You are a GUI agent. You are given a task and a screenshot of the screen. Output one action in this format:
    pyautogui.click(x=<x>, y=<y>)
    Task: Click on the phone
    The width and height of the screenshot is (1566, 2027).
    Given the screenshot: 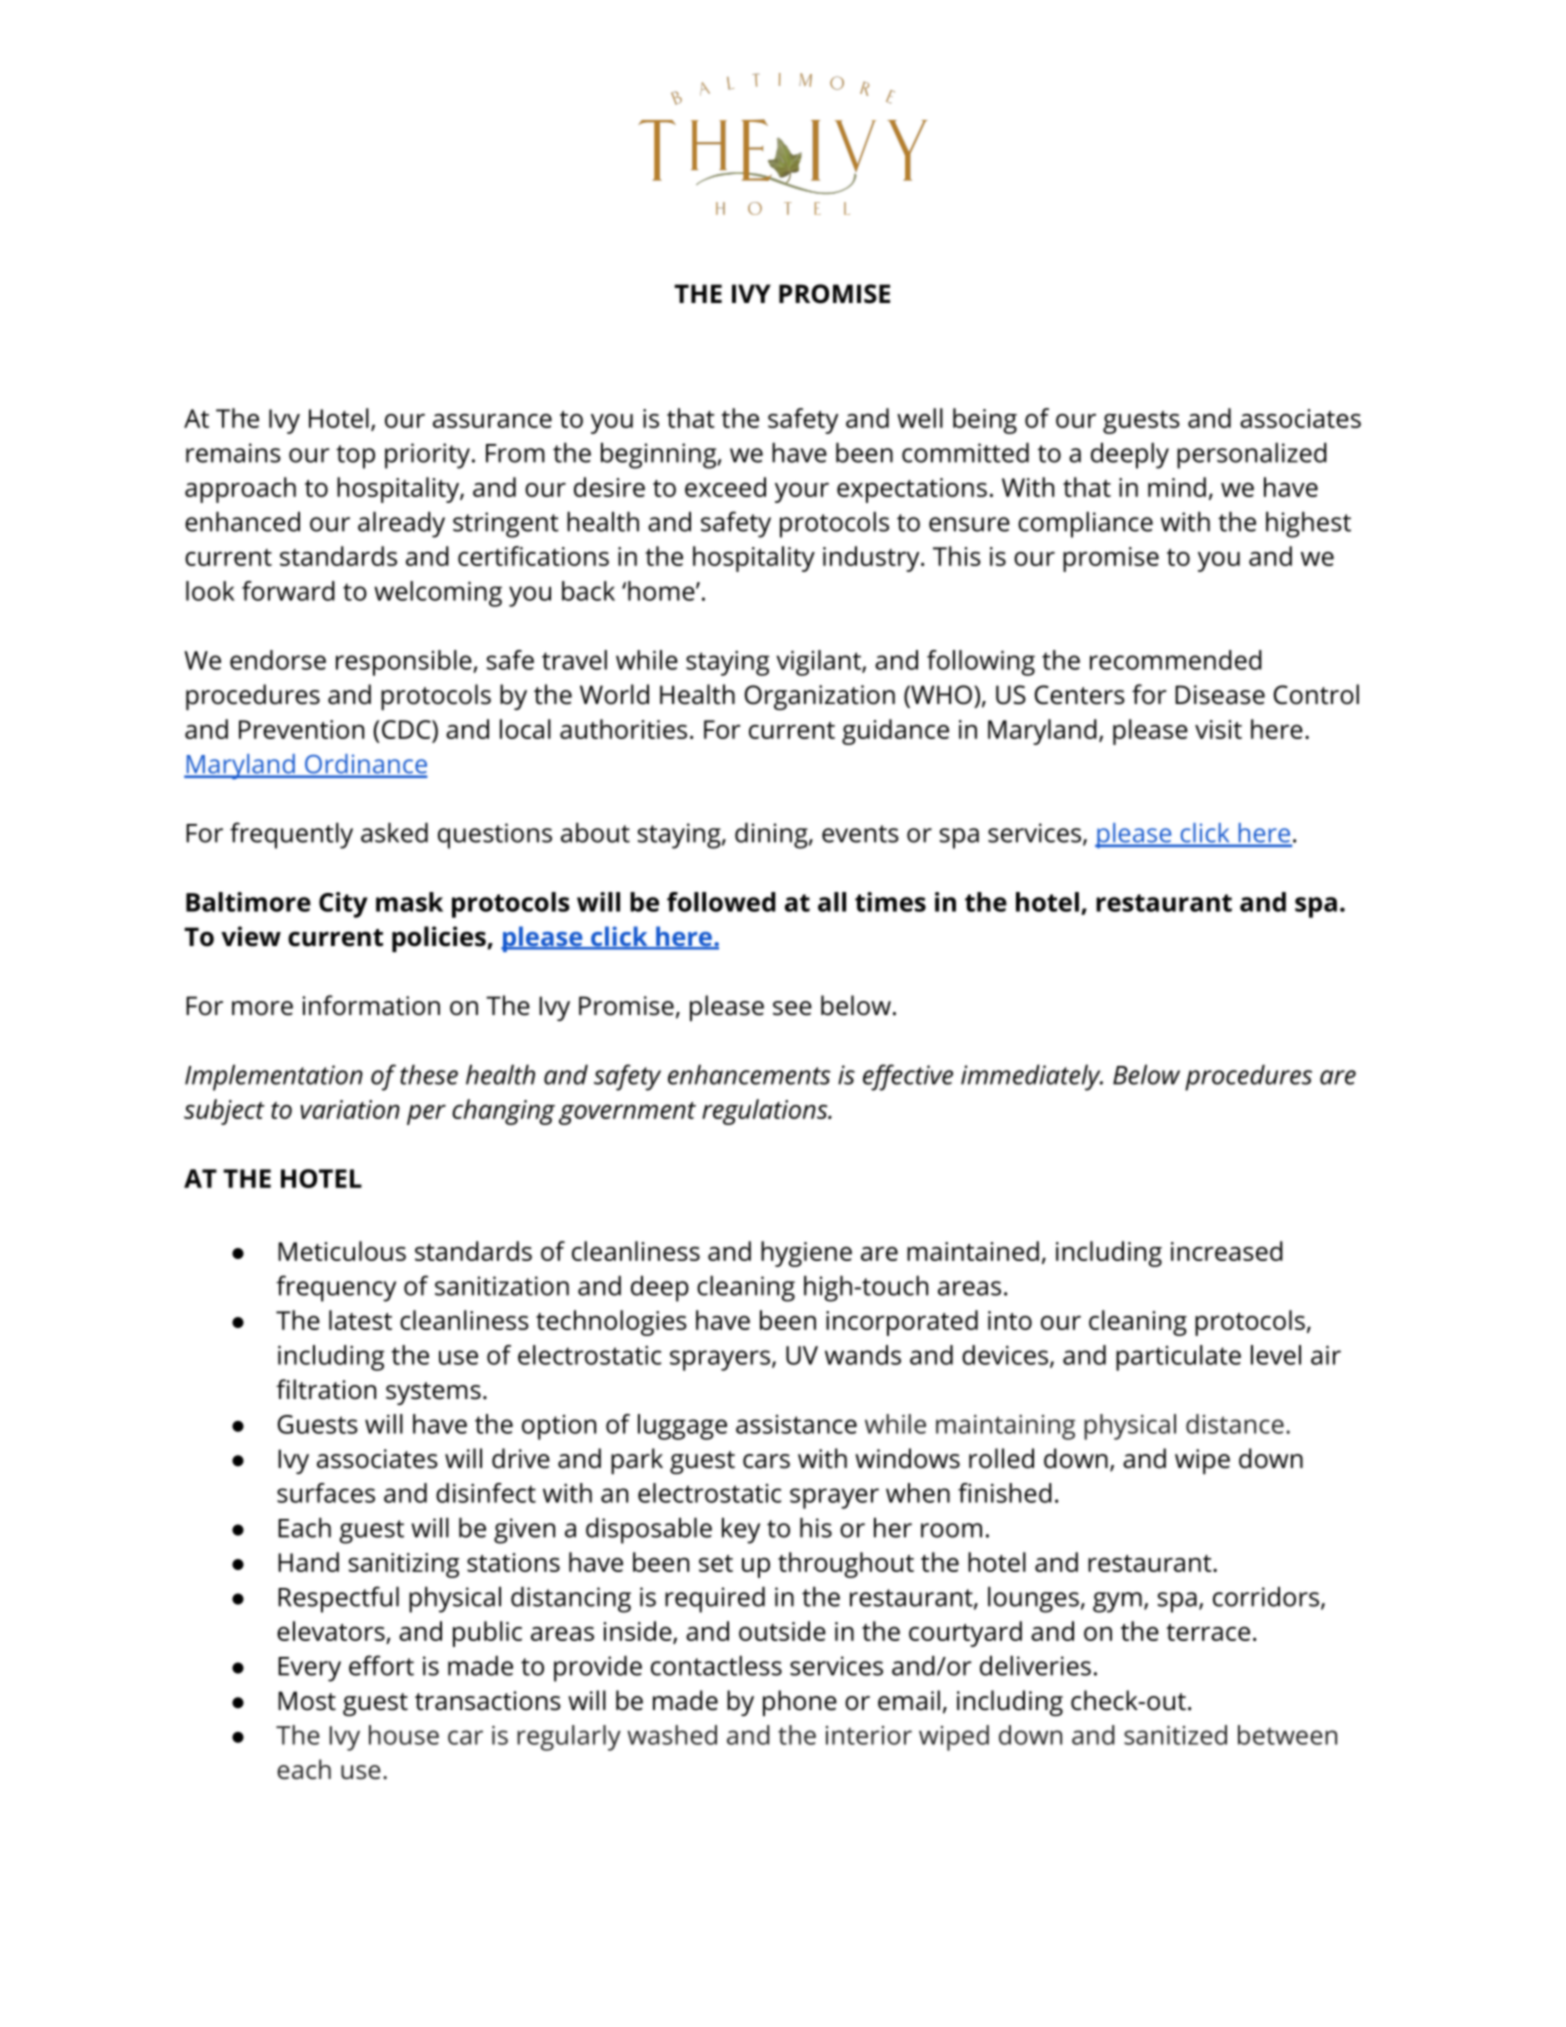 What is the action you would take?
    pyautogui.click(x=800, y=1703)
